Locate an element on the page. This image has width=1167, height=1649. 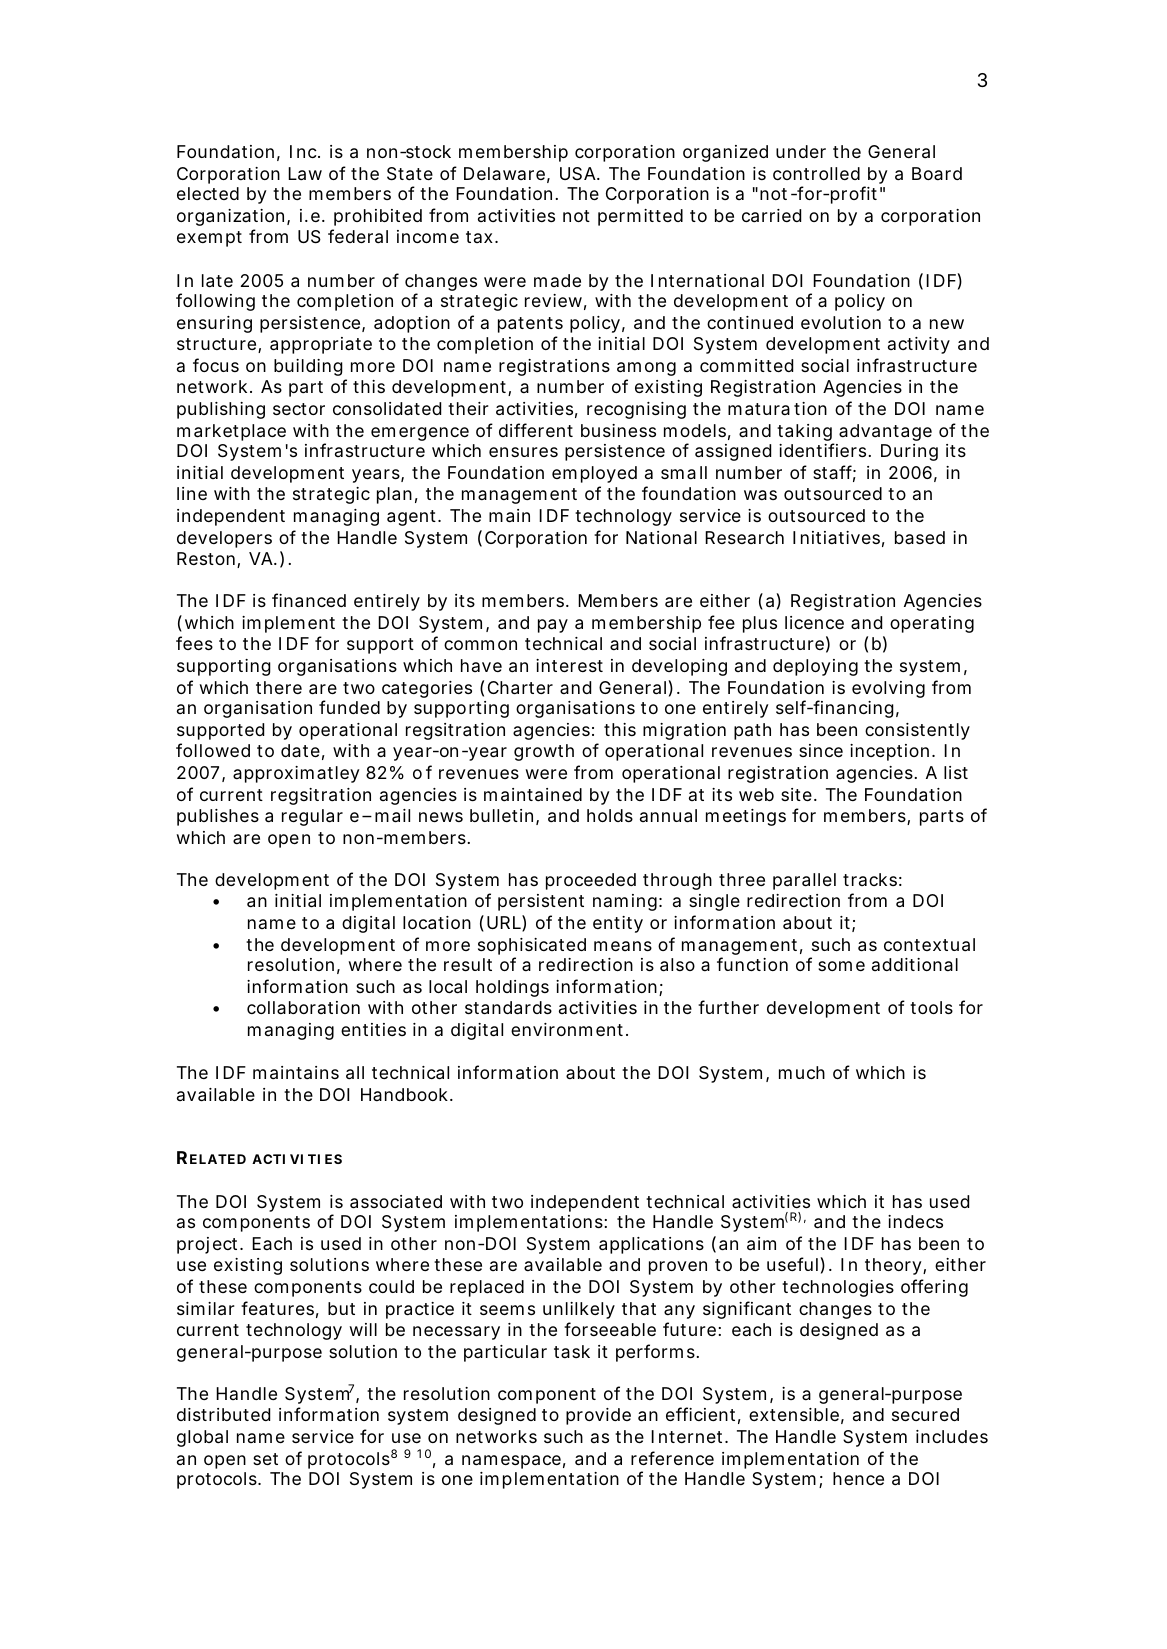
set is located at coordinates (265, 1459).
